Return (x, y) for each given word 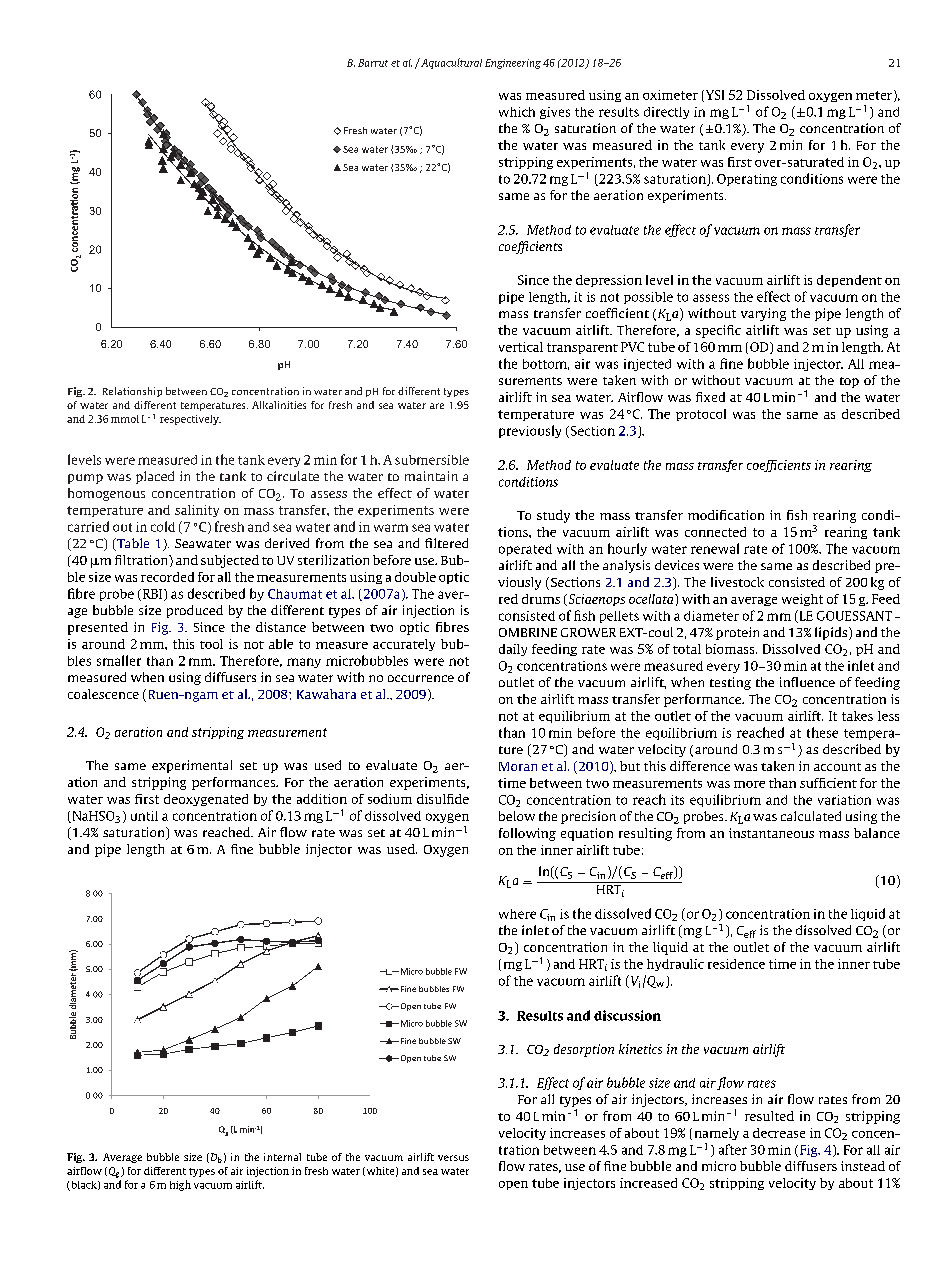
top (849, 382)
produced (195, 611)
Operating (747, 180)
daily (513, 650)
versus (453, 1158)
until (144, 816)
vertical (521, 347)
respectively (190, 420)
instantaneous (771, 833)
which (517, 112)
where (517, 914)
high (180, 1185)
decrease (779, 1133)
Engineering (513, 64)
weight (802, 600)
